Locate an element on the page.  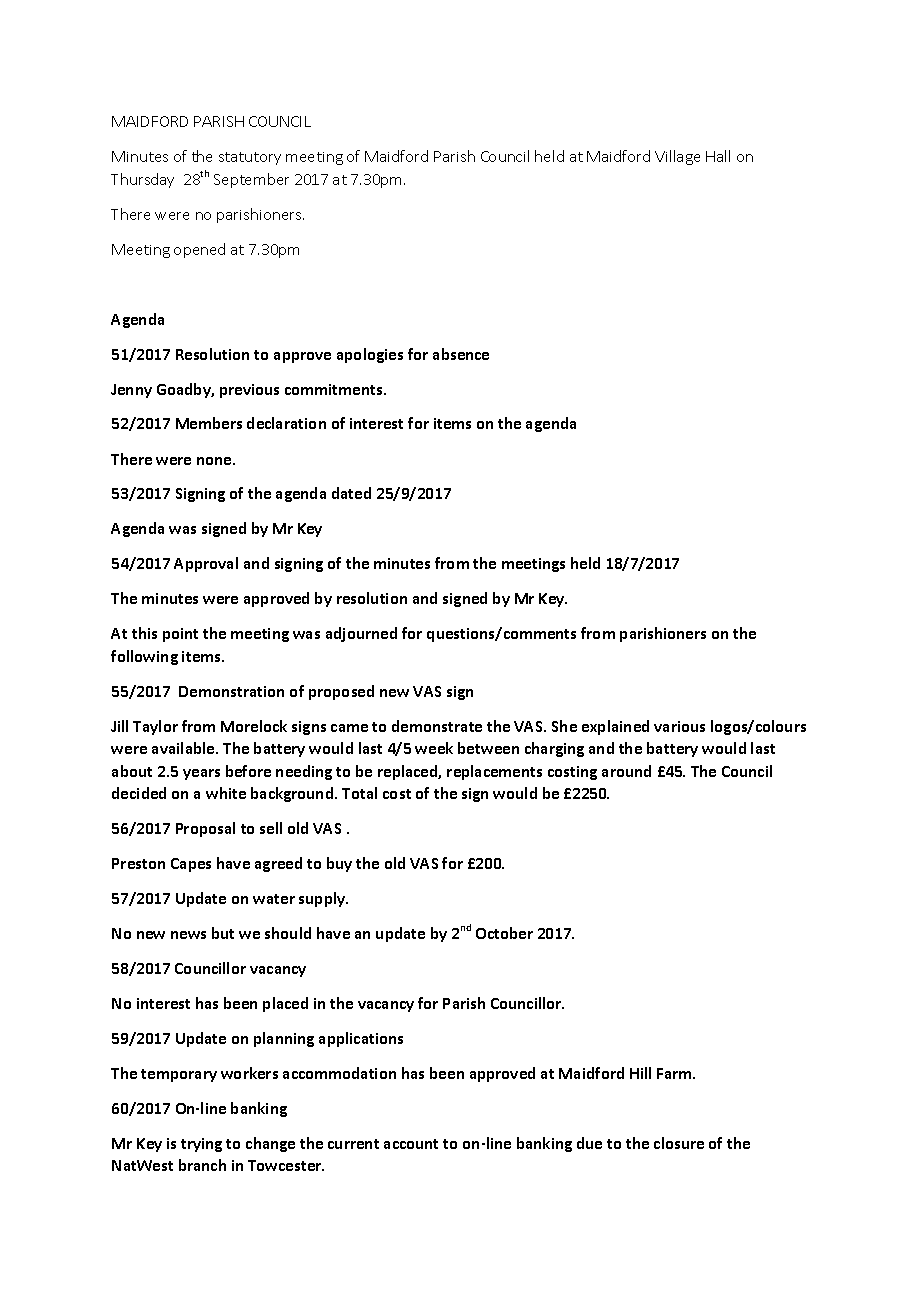
various is located at coordinates (679, 726).
